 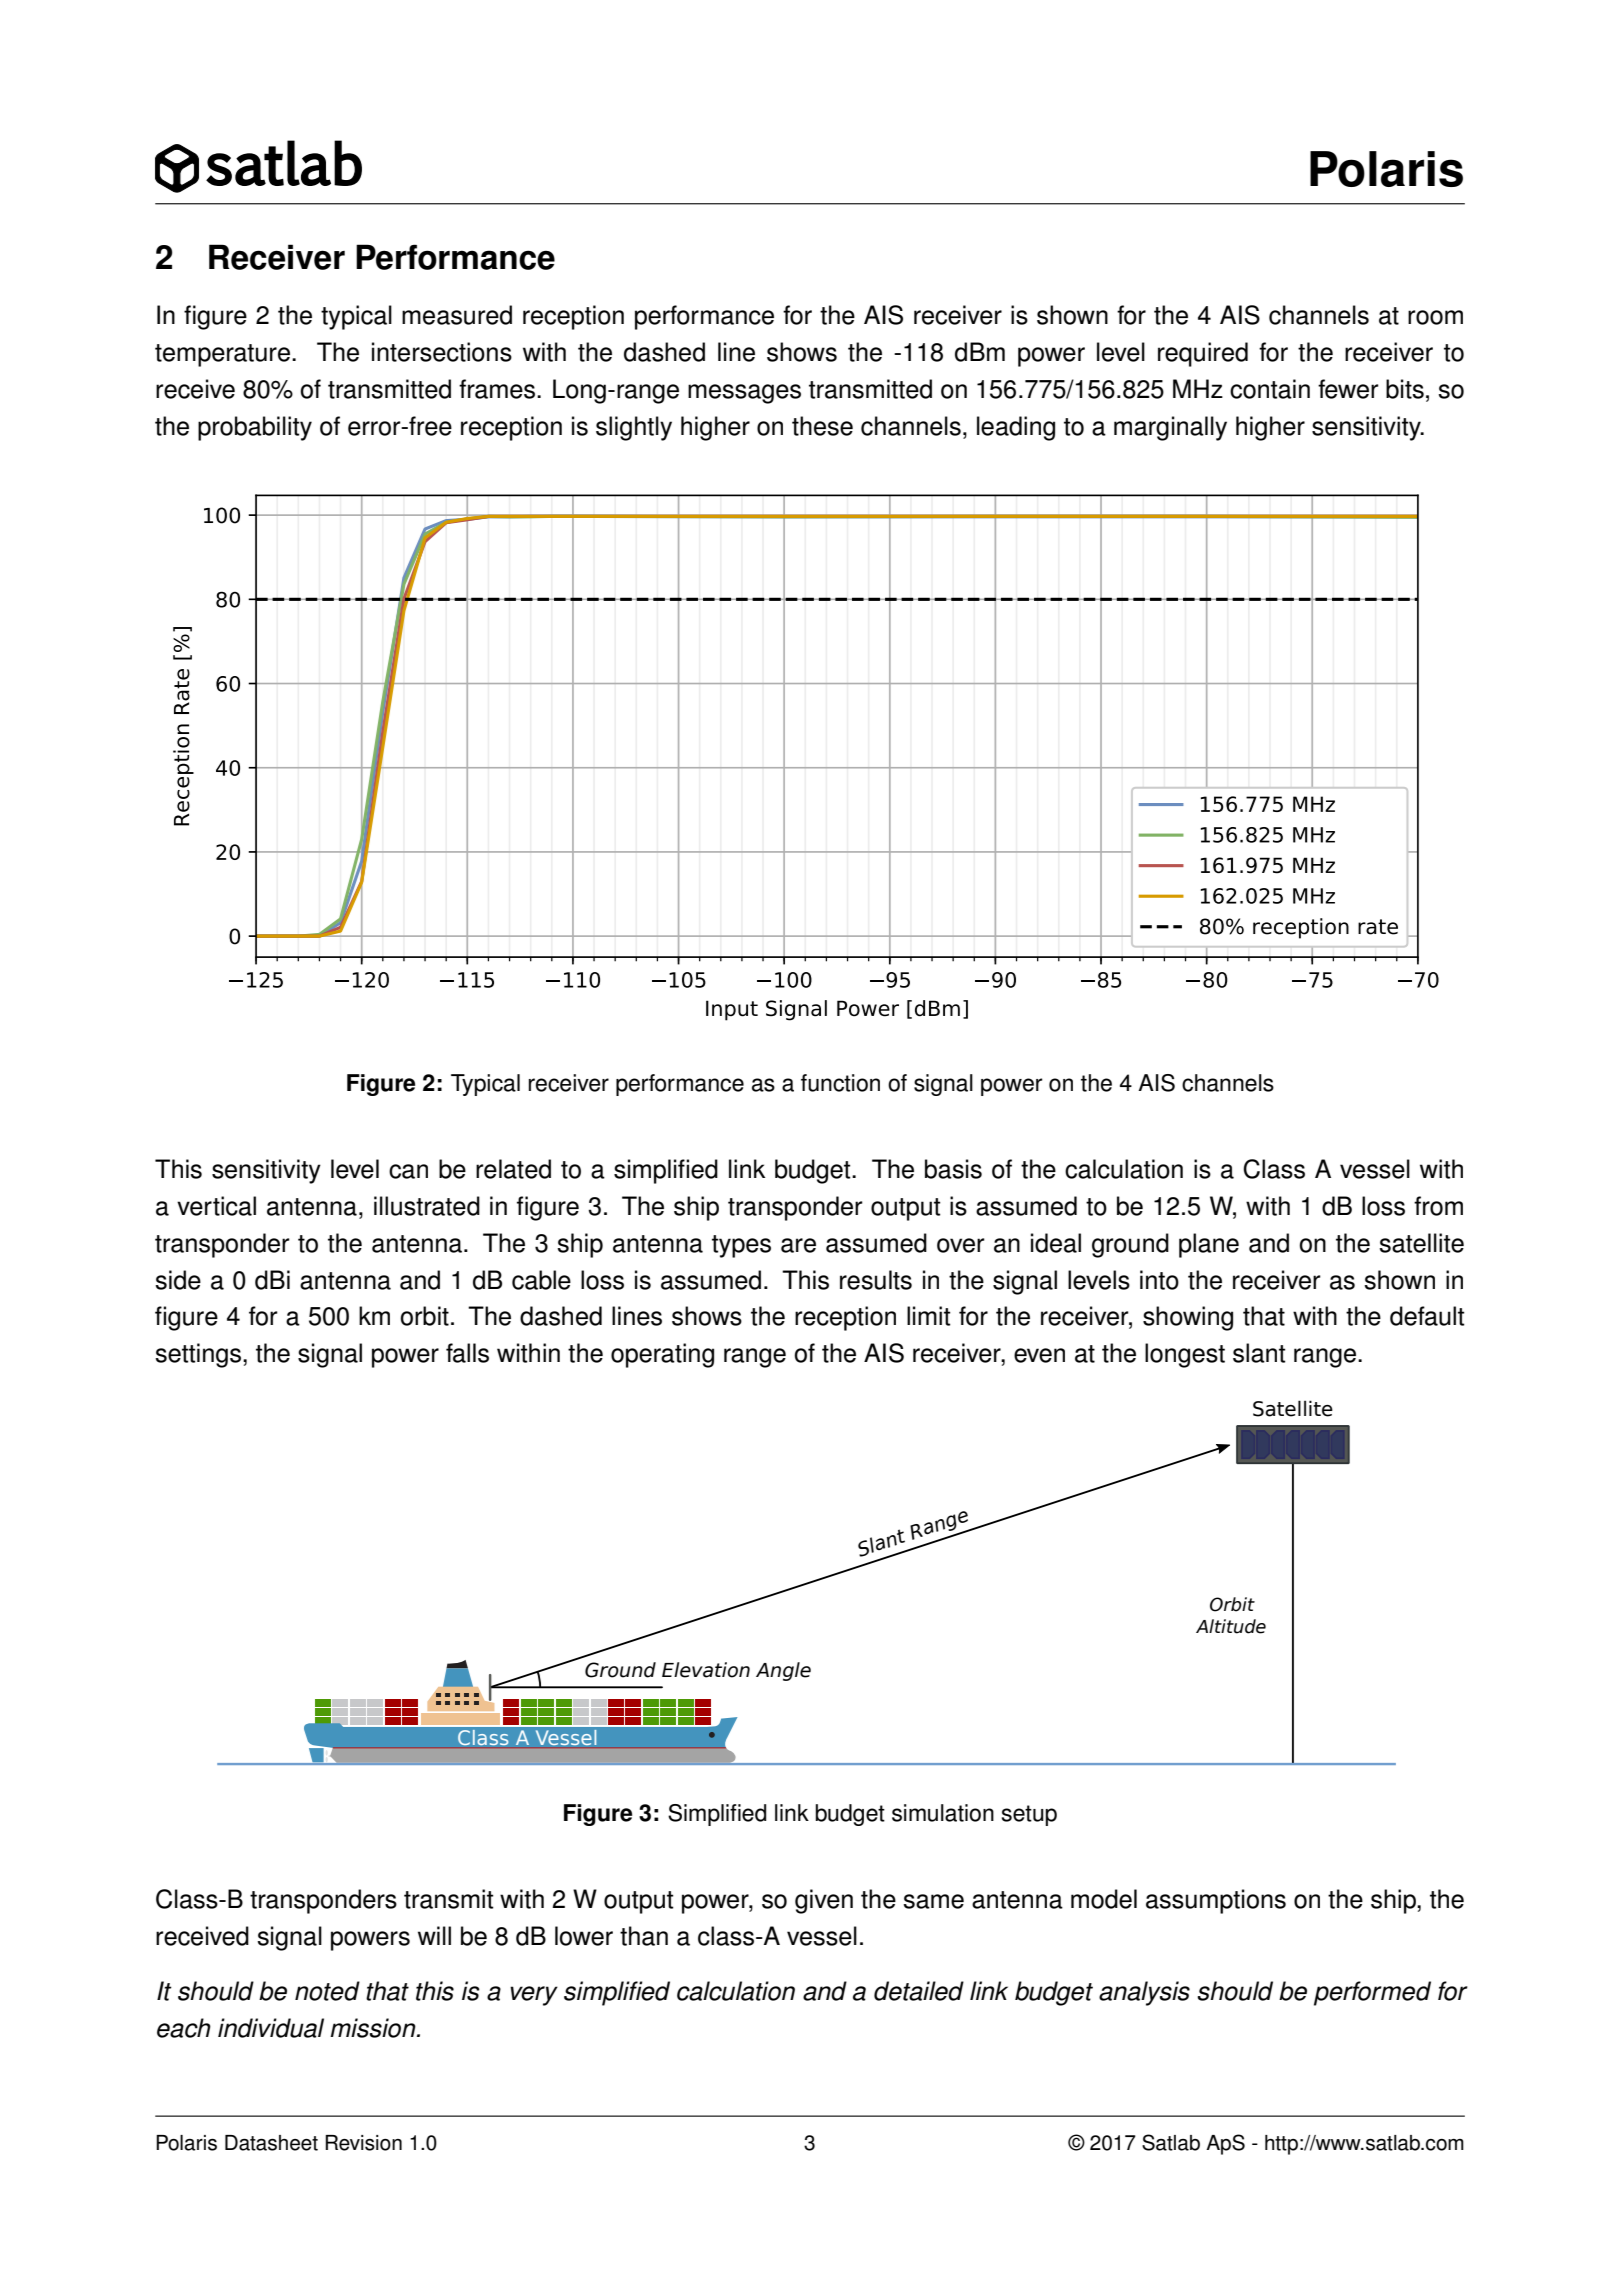 I want to click on from, so click(x=1438, y=1206).
